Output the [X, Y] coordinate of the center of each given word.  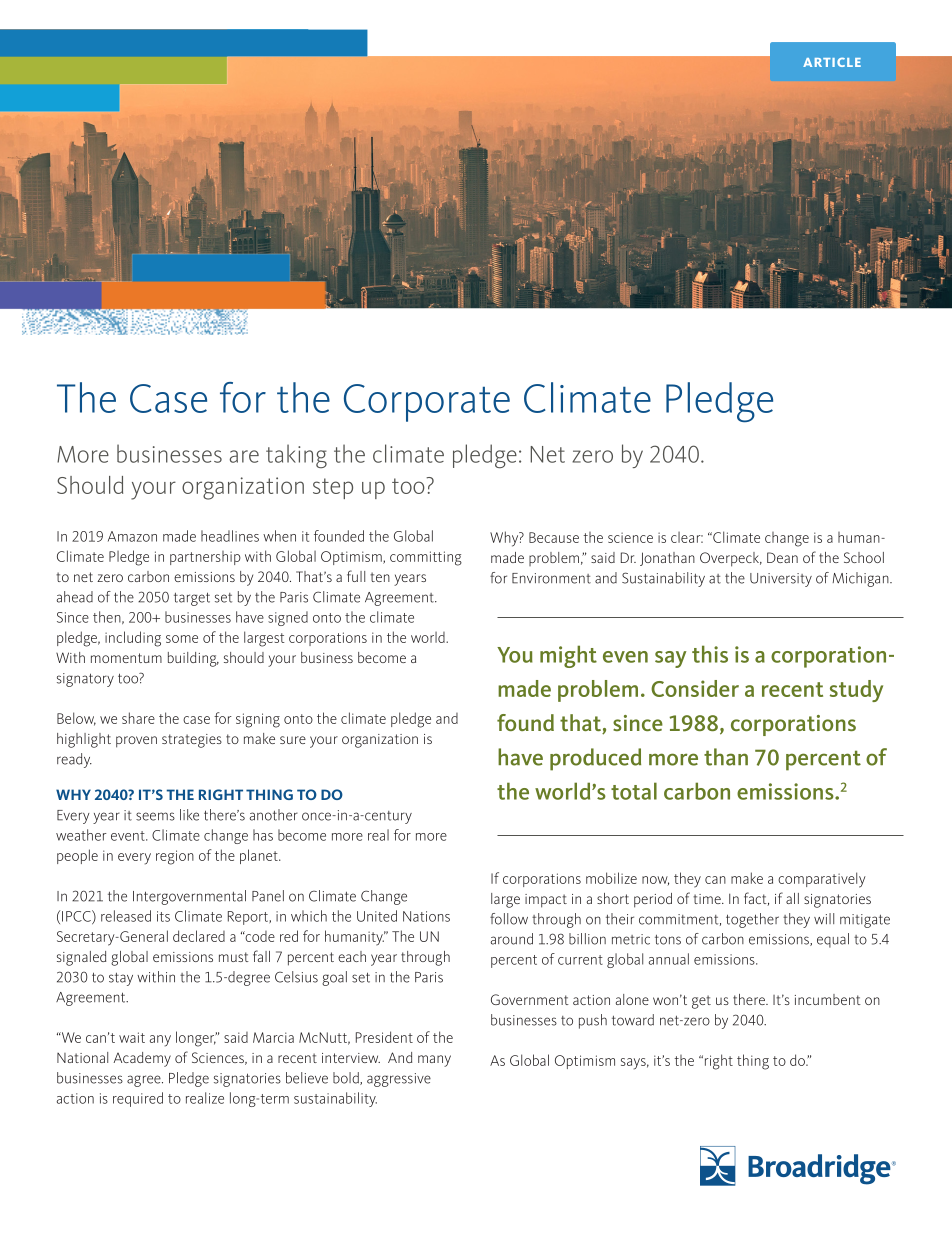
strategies [192, 741]
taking [296, 456]
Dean [782, 557]
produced [595, 759]
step [333, 488]
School [864, 557]
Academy [142, 1059]
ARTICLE [832, 62]
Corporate [427, 403]
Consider [695, 688]
